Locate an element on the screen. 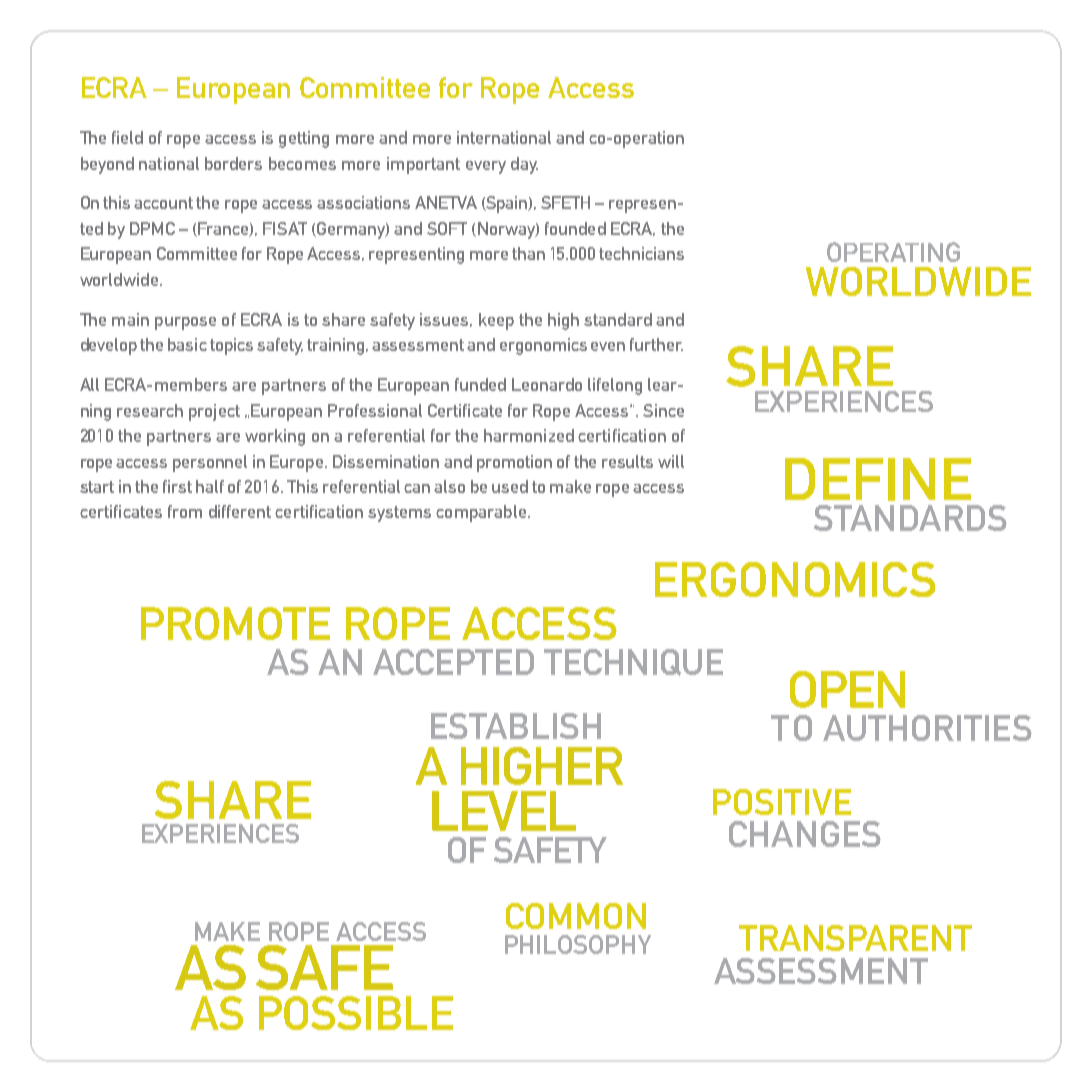 This screenshot has height=1092, width=1092. OPERATING is located at coordinates (893, 252).
